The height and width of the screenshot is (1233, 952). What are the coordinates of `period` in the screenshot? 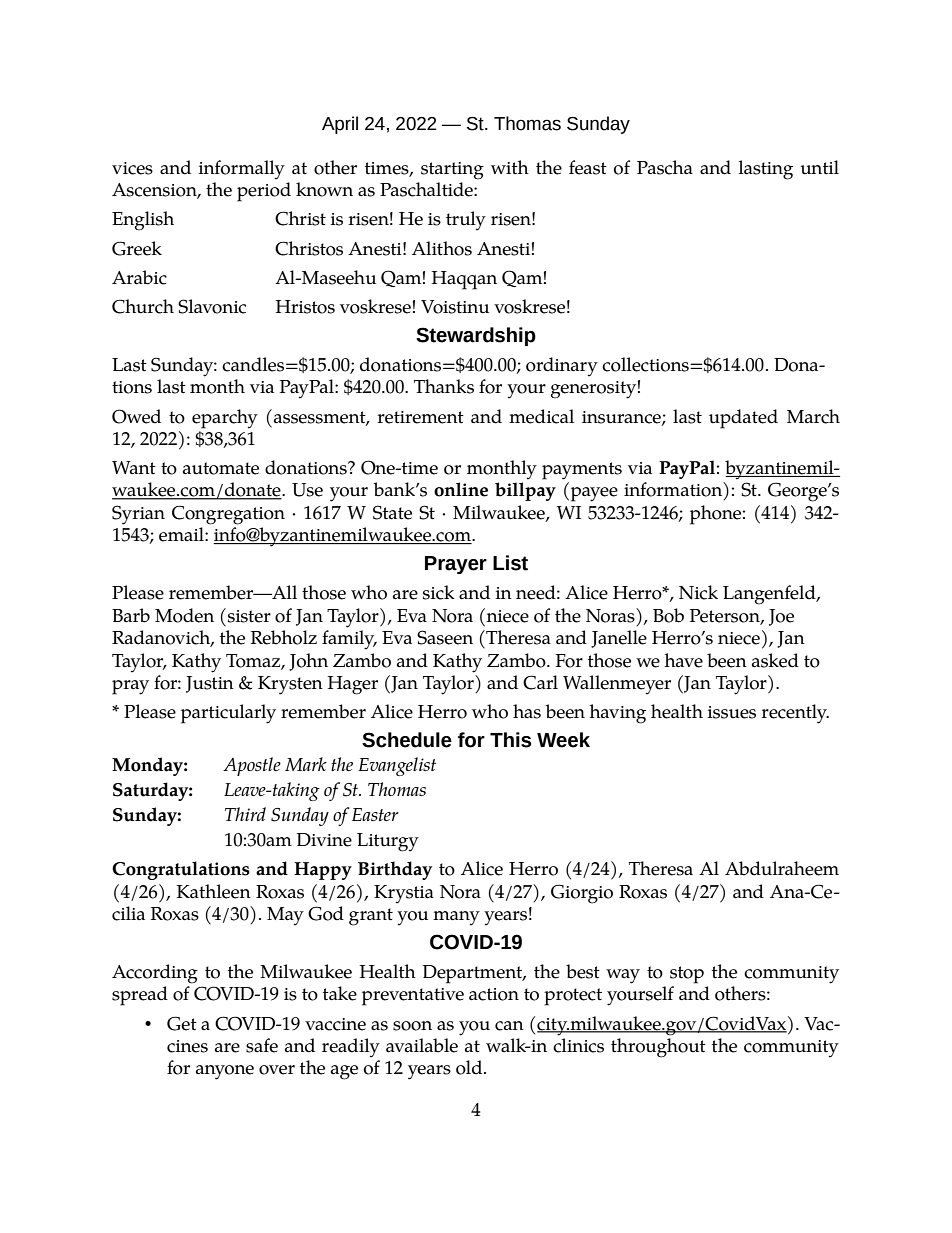 It's located at (264, 192).
